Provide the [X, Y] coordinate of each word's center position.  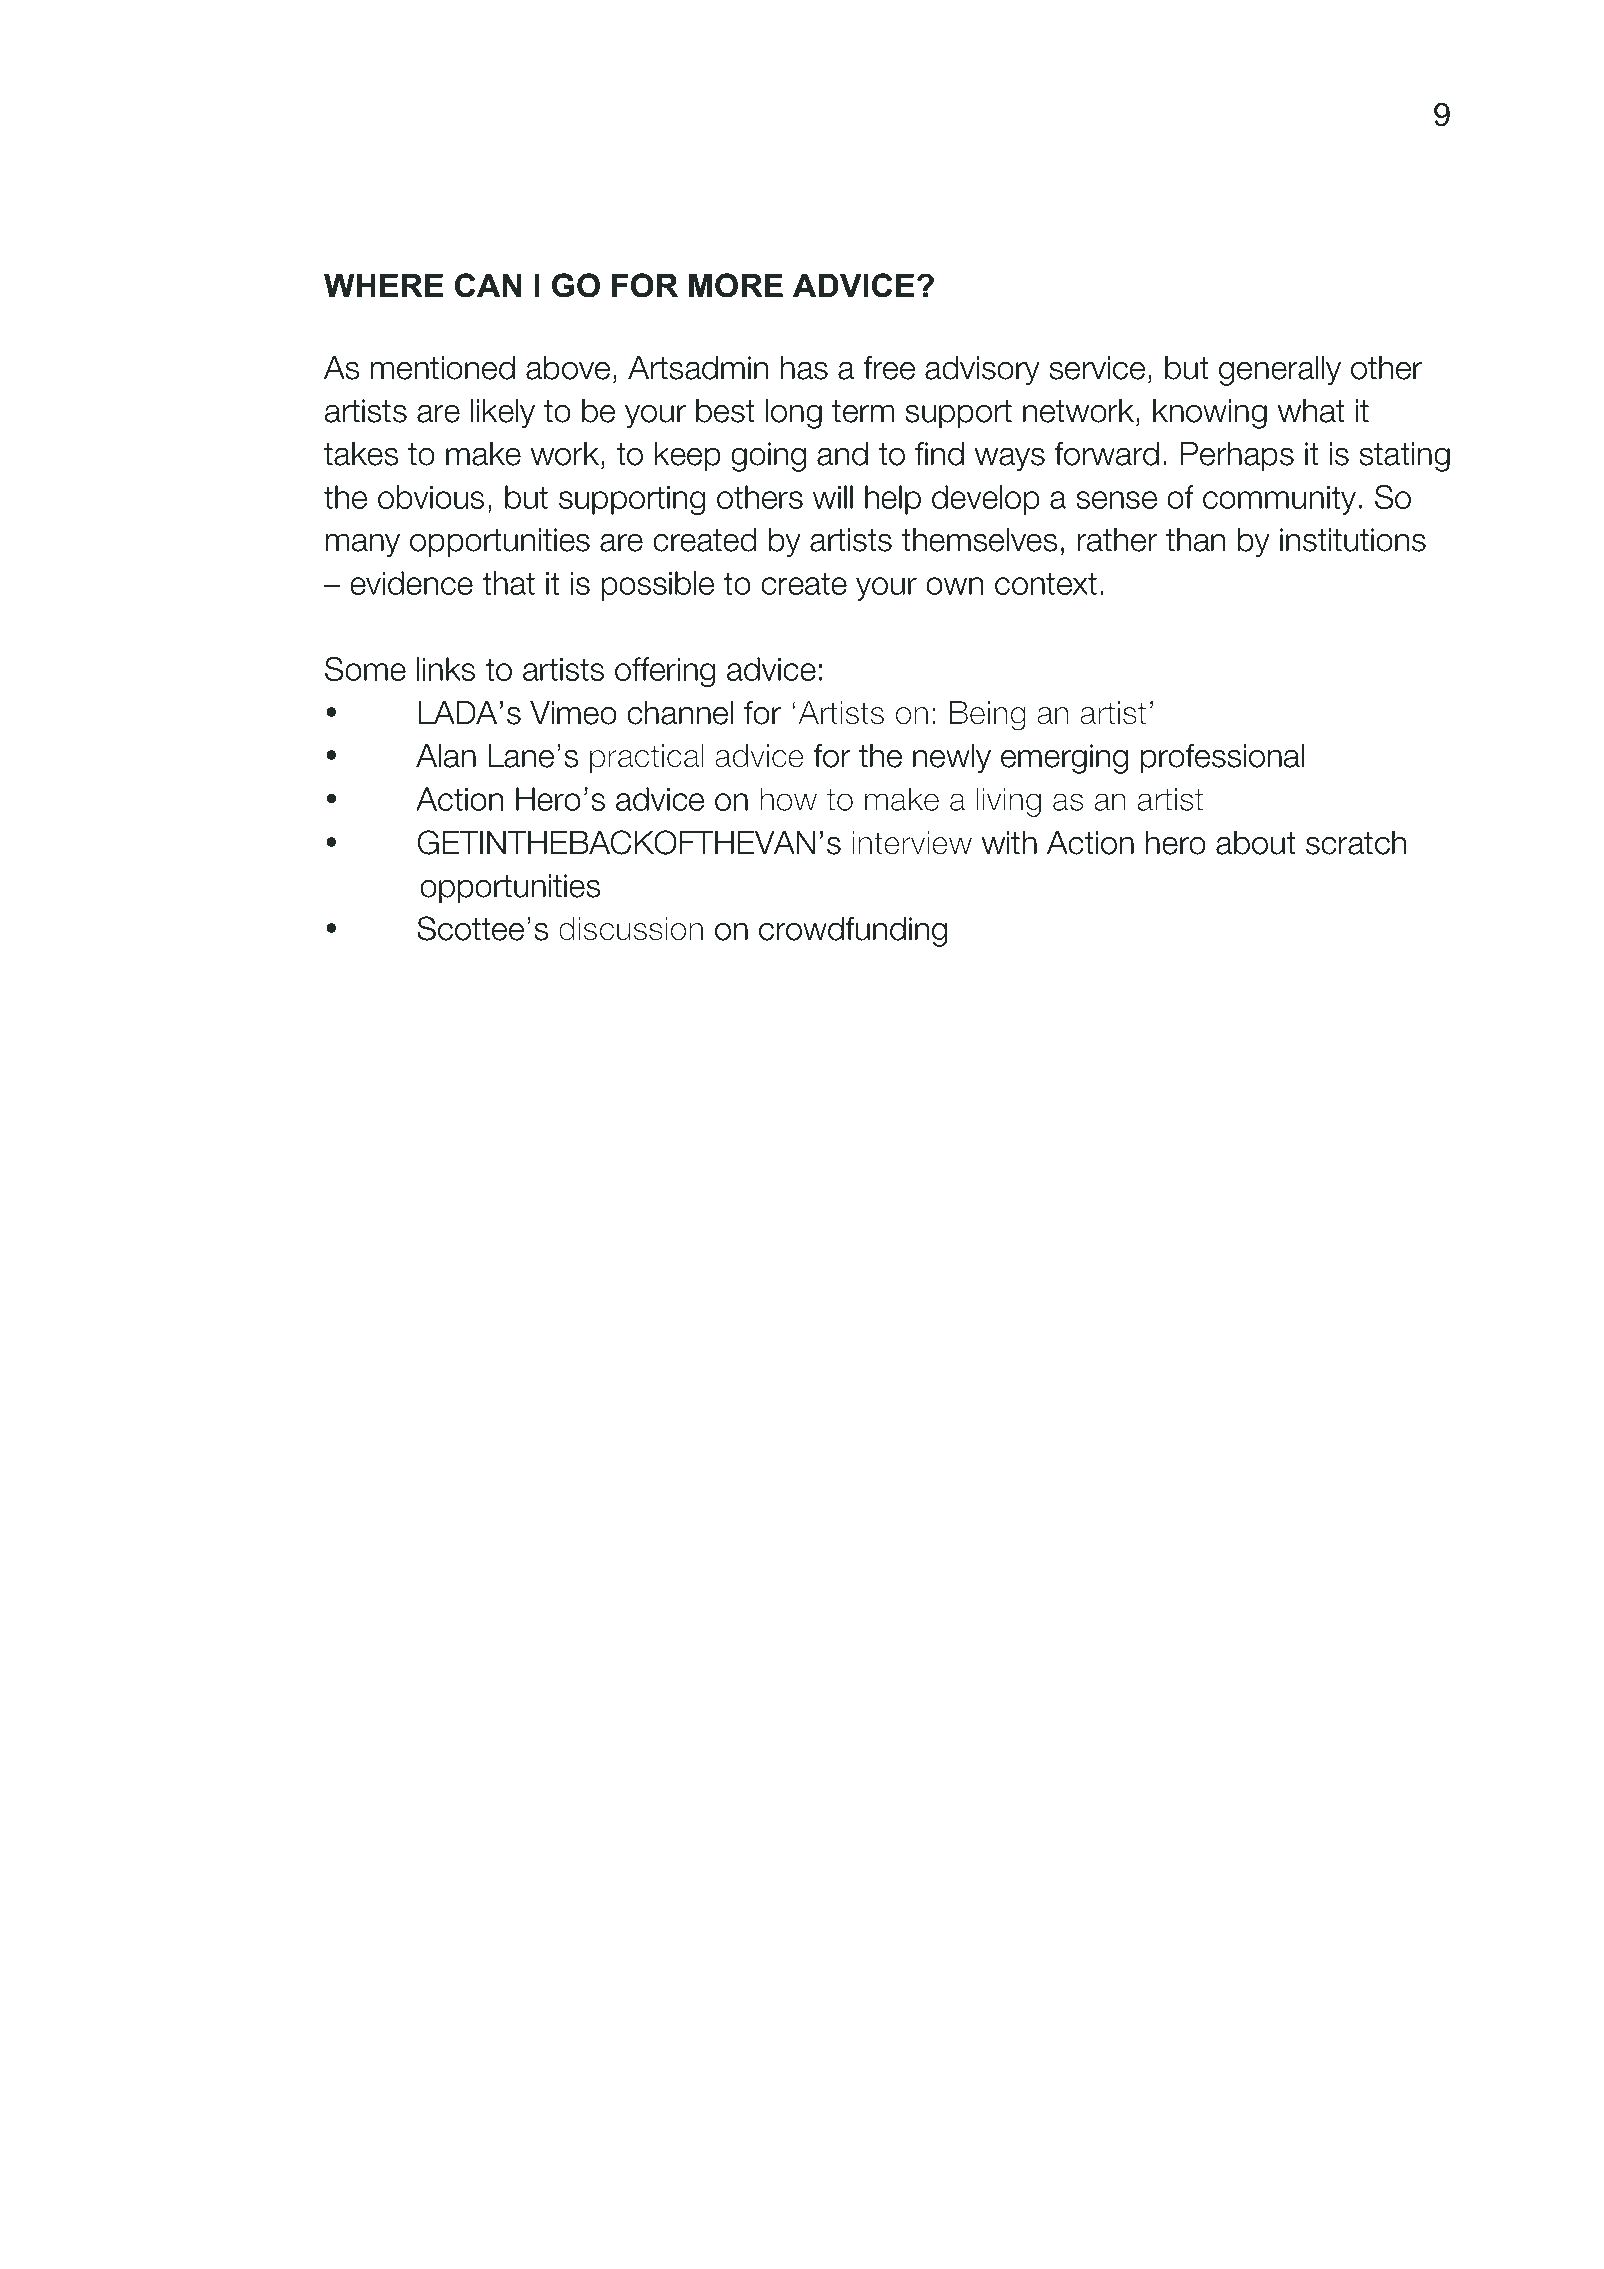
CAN [488, 285]
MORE [736, 285]
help [893, 500]
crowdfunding [853, 932]
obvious [431, 497]
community [1279, 500]
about [1255, 843]
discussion [631, 929]
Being [988, 716]
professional [1222, 759]
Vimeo [573, 713]
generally [1280, 371]
